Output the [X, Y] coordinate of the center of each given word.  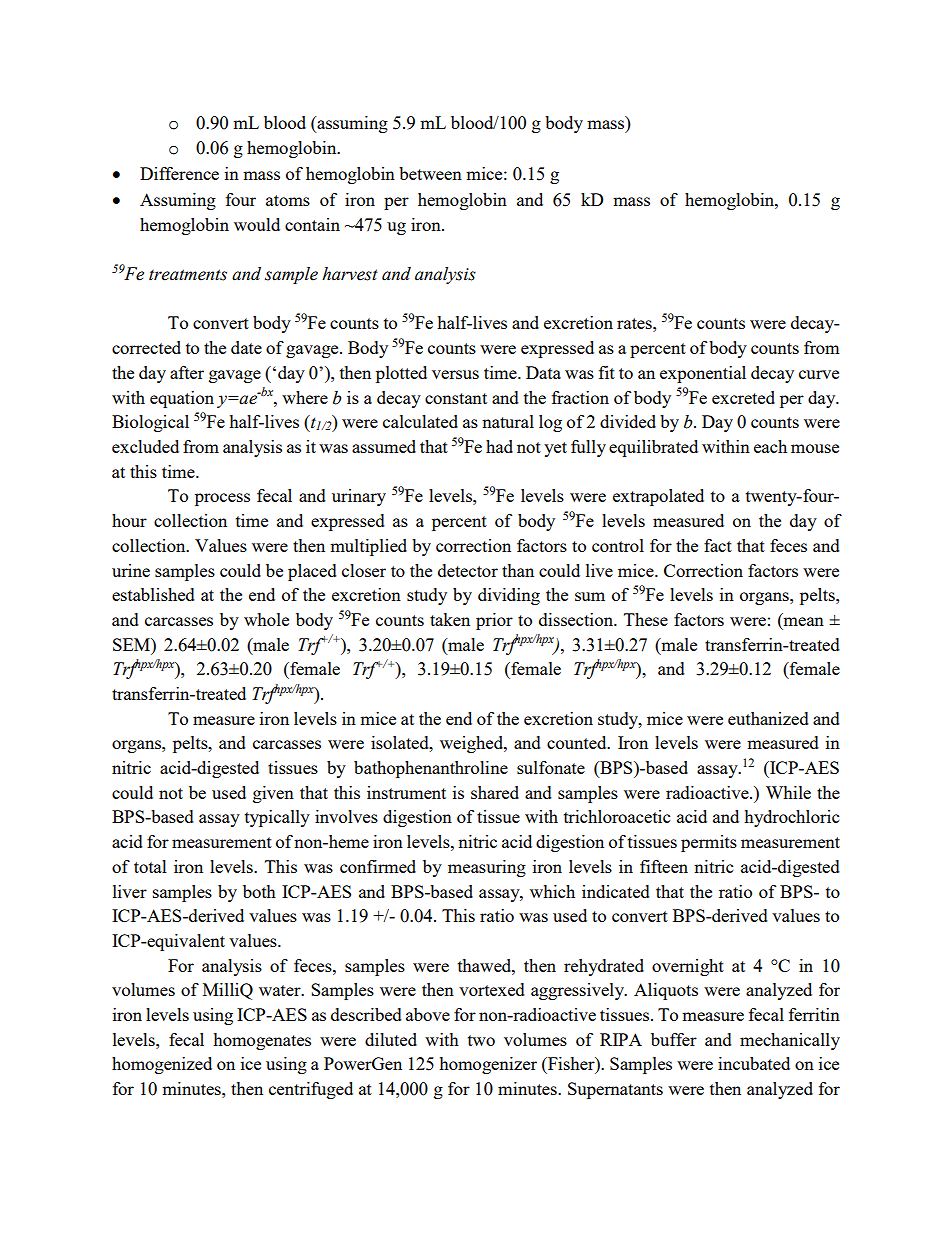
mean [802, 623]
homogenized [162, 1065]
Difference [179, 173]
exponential [703, 374]
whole [266, 619]
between [430, 173]
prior [494, 621]
